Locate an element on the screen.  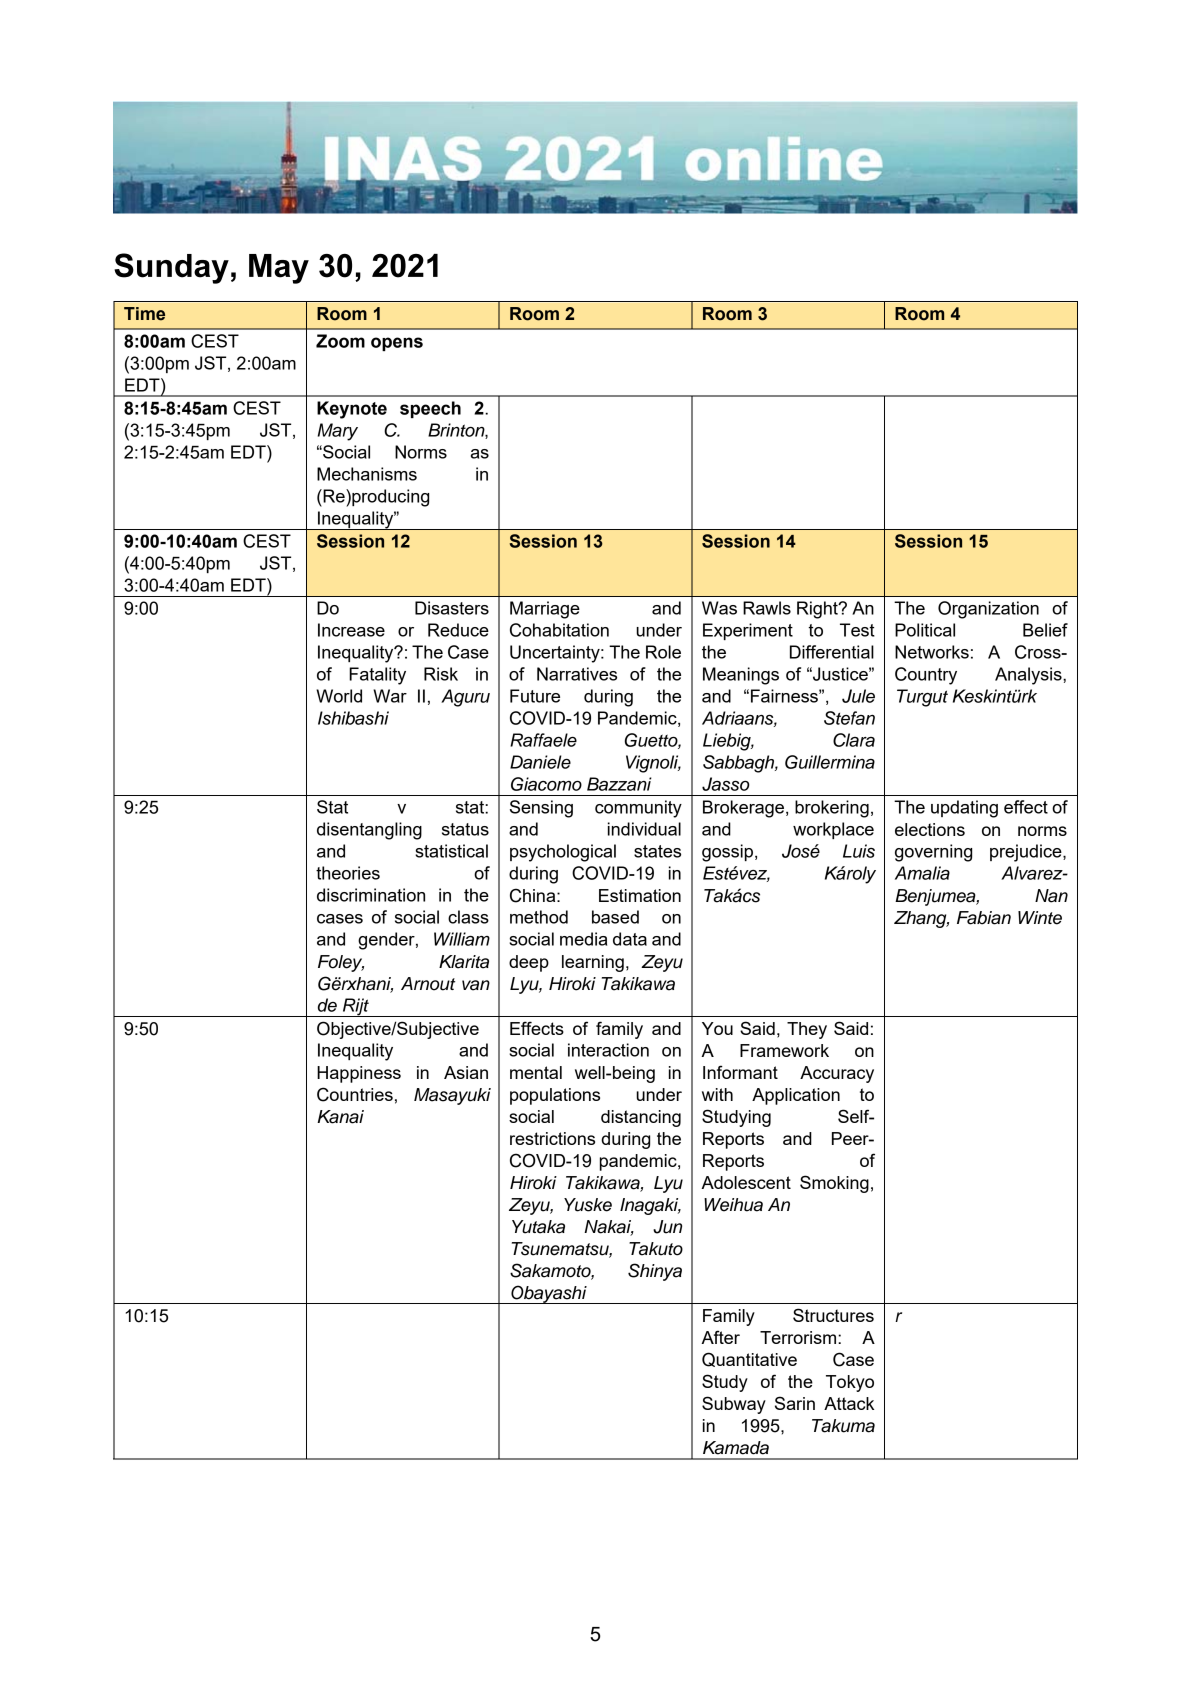
World is located at coordinates (339, 696).
